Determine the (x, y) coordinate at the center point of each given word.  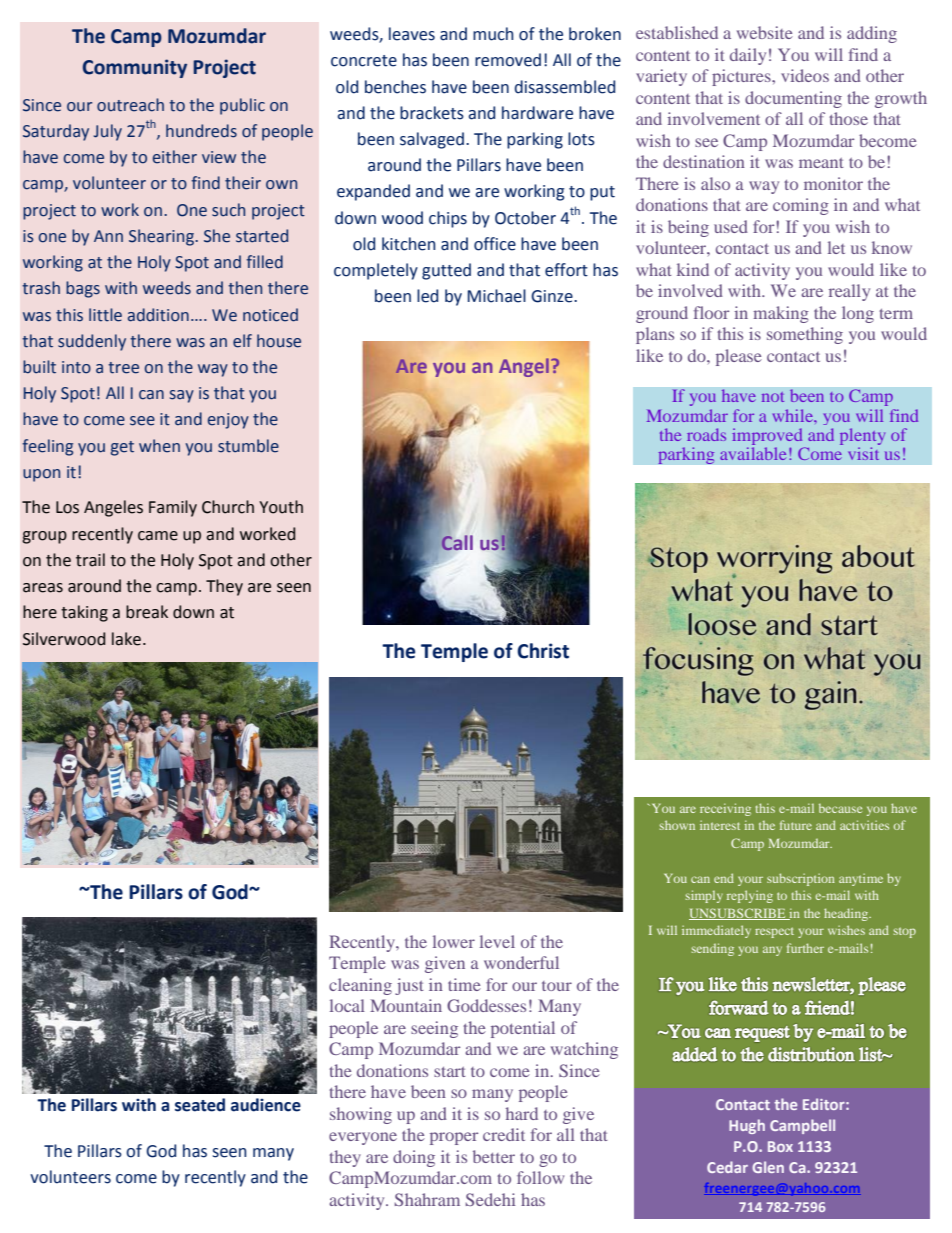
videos (805, 75)
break (147, 612)
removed (508, 60)
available (753, 453)
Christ (543, 651)
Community (135, 68)
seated (200, 1105)
